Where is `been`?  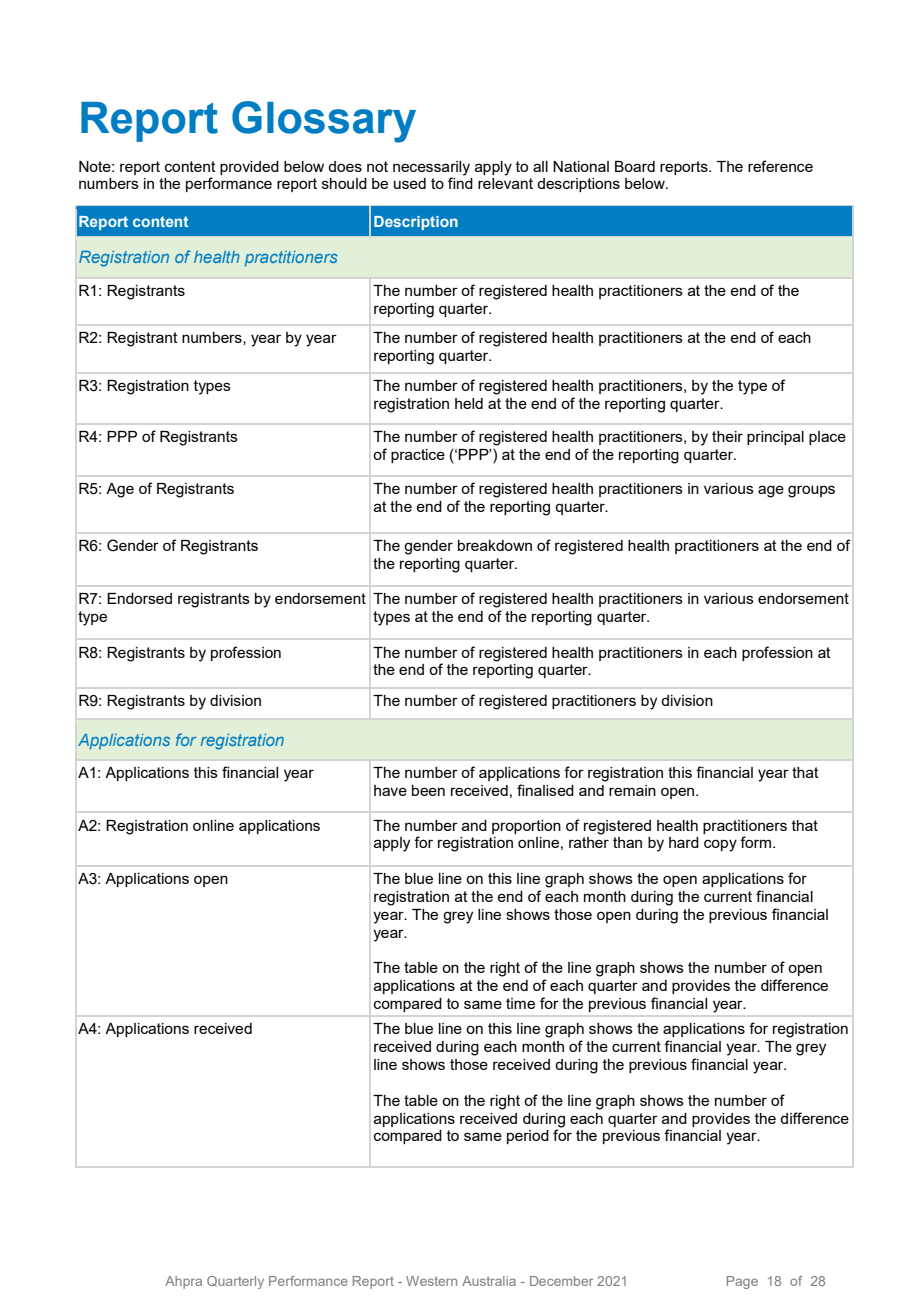 been is located at coordinates (428, 790).
